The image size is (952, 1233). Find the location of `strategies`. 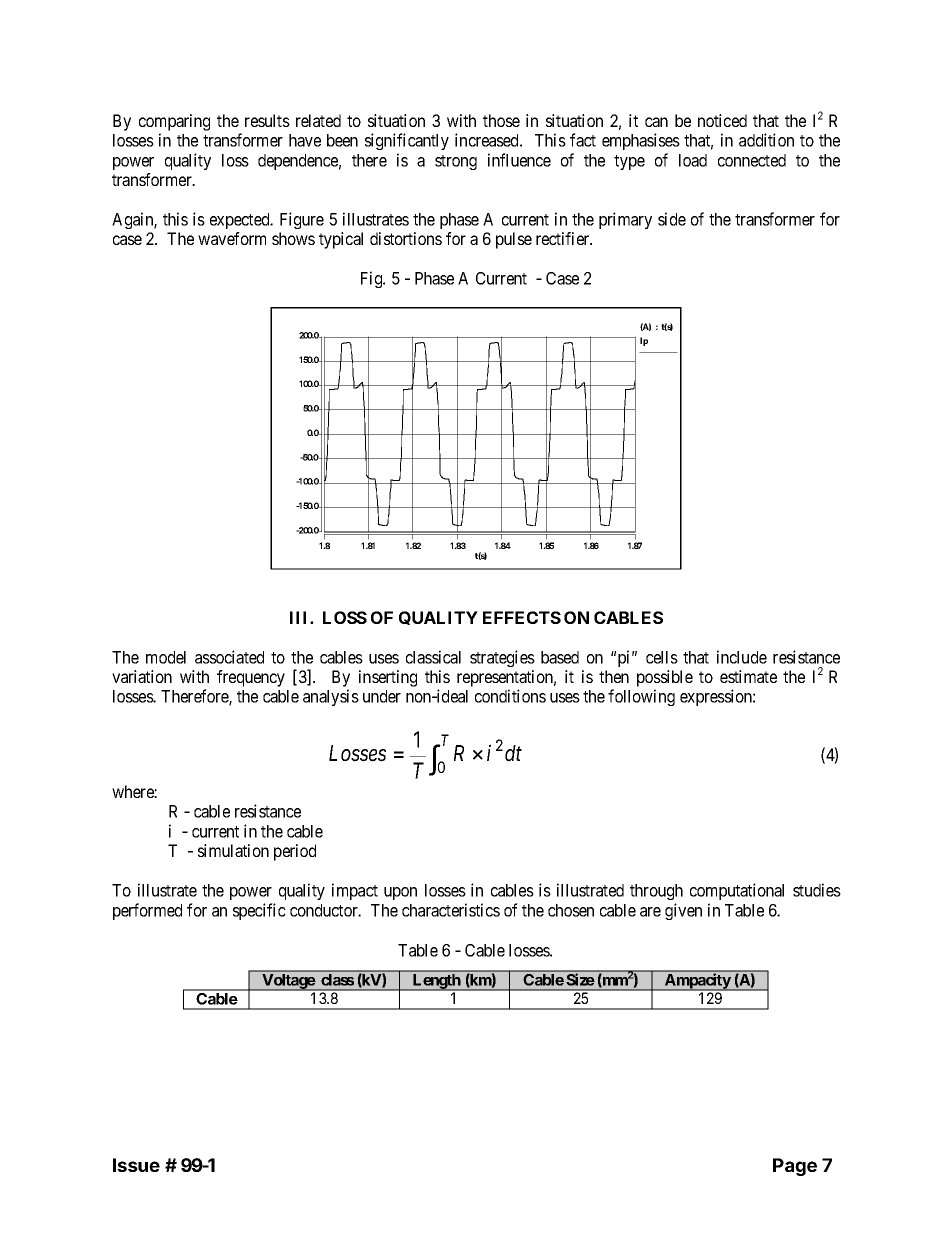

strategies is located at coordinates (502, 658).
